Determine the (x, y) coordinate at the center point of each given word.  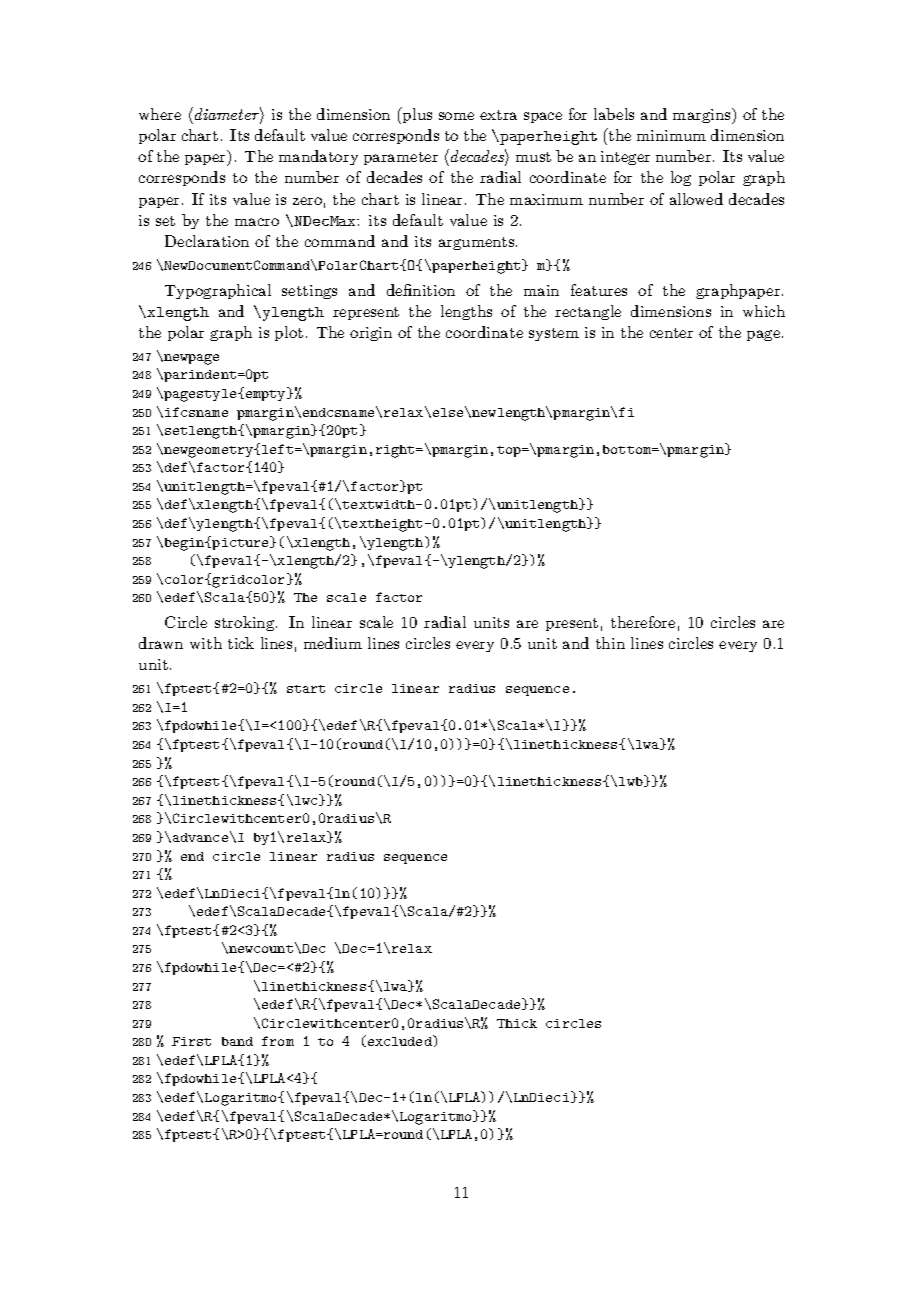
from (278, 1041)
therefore (643, 622)
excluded (401, 1040)
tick (241, 643)
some (456, 116)
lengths (466, 312)
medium (333, 643)
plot (289, 333)
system (554, 334)
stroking (246, 623)
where (160, 114)
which (764, 311)
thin (610, 643)
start (306, 689)
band (237, 1041)
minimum (671, 135)
